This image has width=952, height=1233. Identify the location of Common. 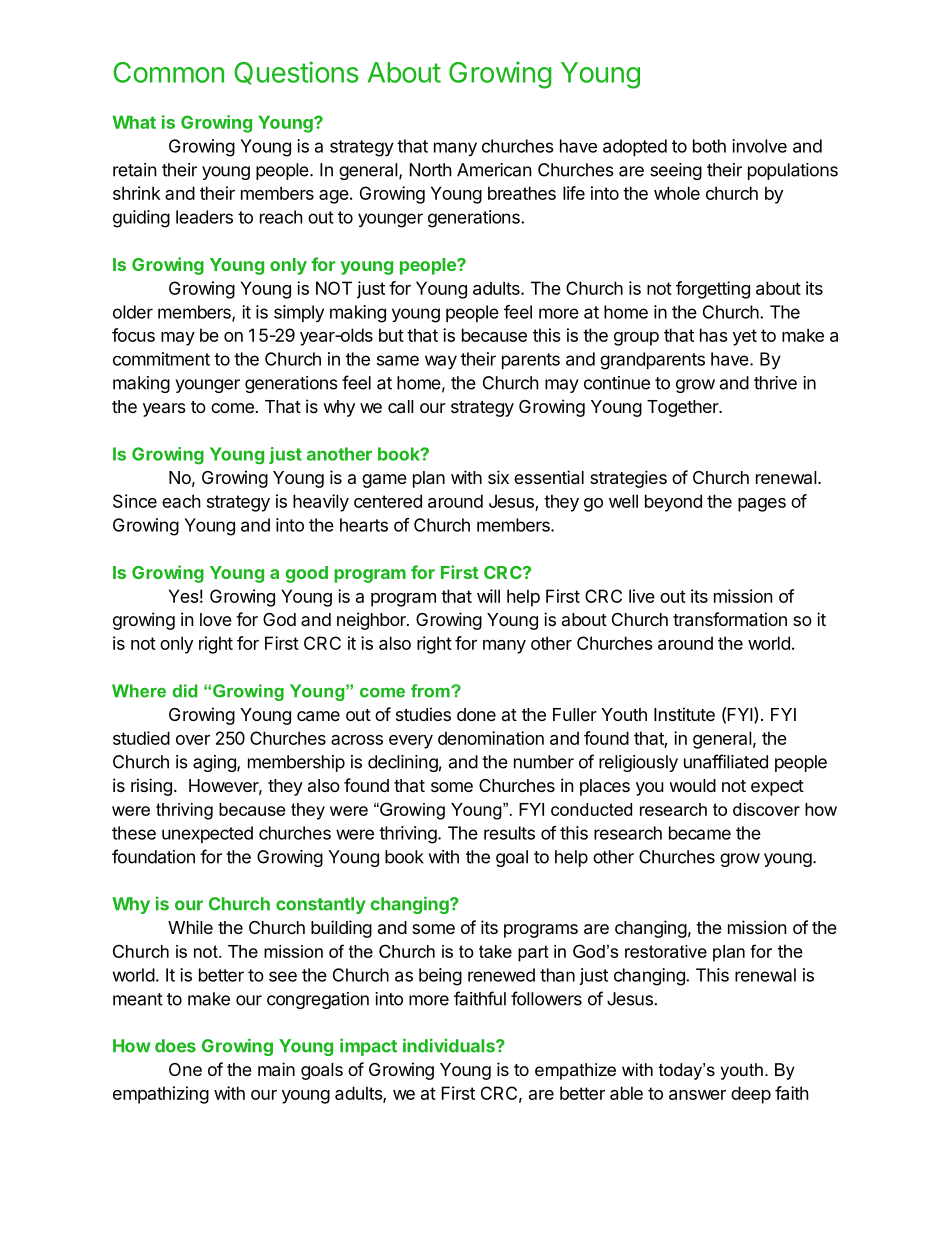
(168, 72).
